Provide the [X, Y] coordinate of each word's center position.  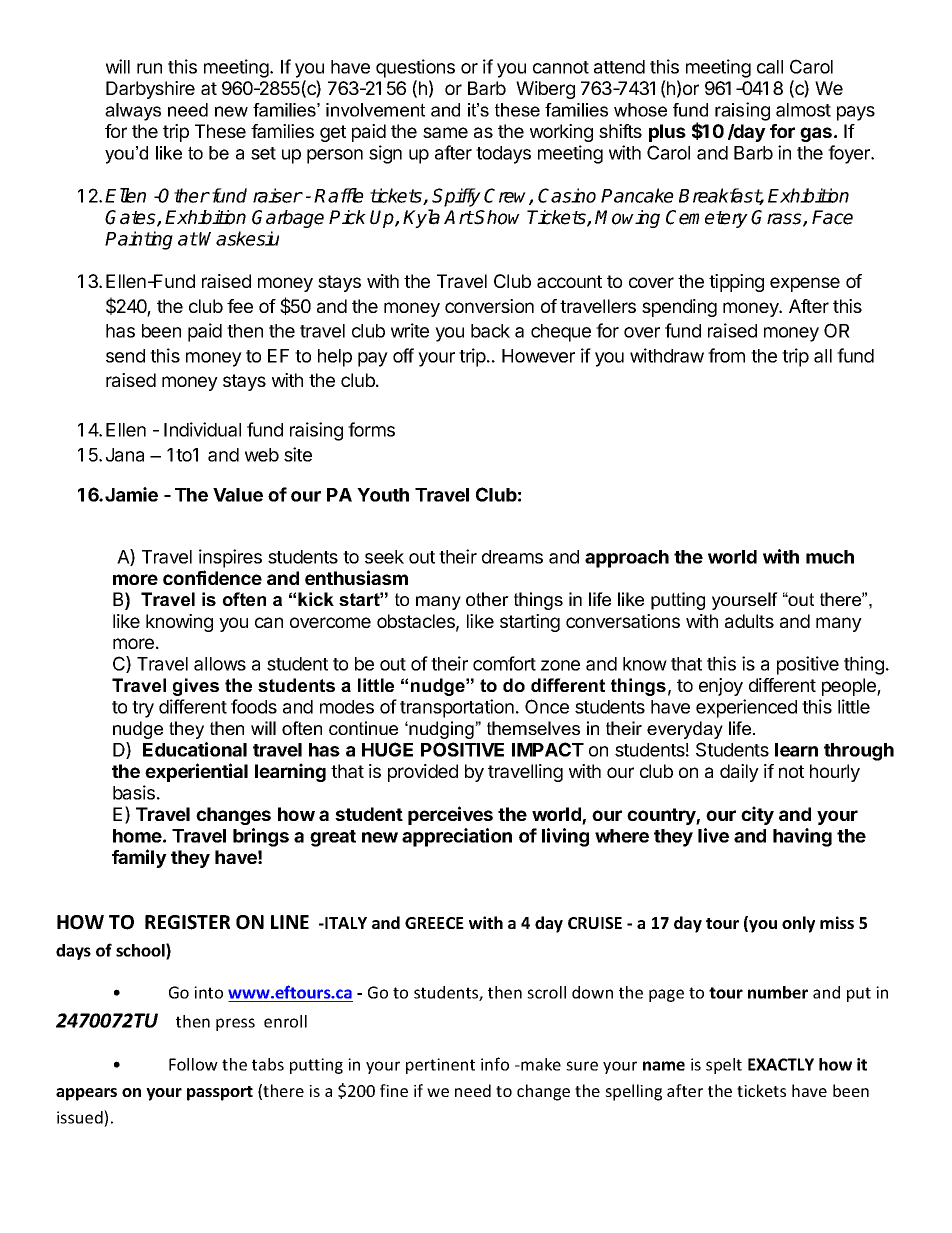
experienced [746, 708]
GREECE [434, 923]
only [798, 924]
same [445, 132]
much [830, 557]
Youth [383, 495]
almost [803, 110]
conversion [489, 306]
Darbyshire [150, 90]
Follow [193, 1064]
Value [238, 495]
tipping [736, 283]
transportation [457, 708]
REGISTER [187, 922]
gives [196, 687]
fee [240, 306]
